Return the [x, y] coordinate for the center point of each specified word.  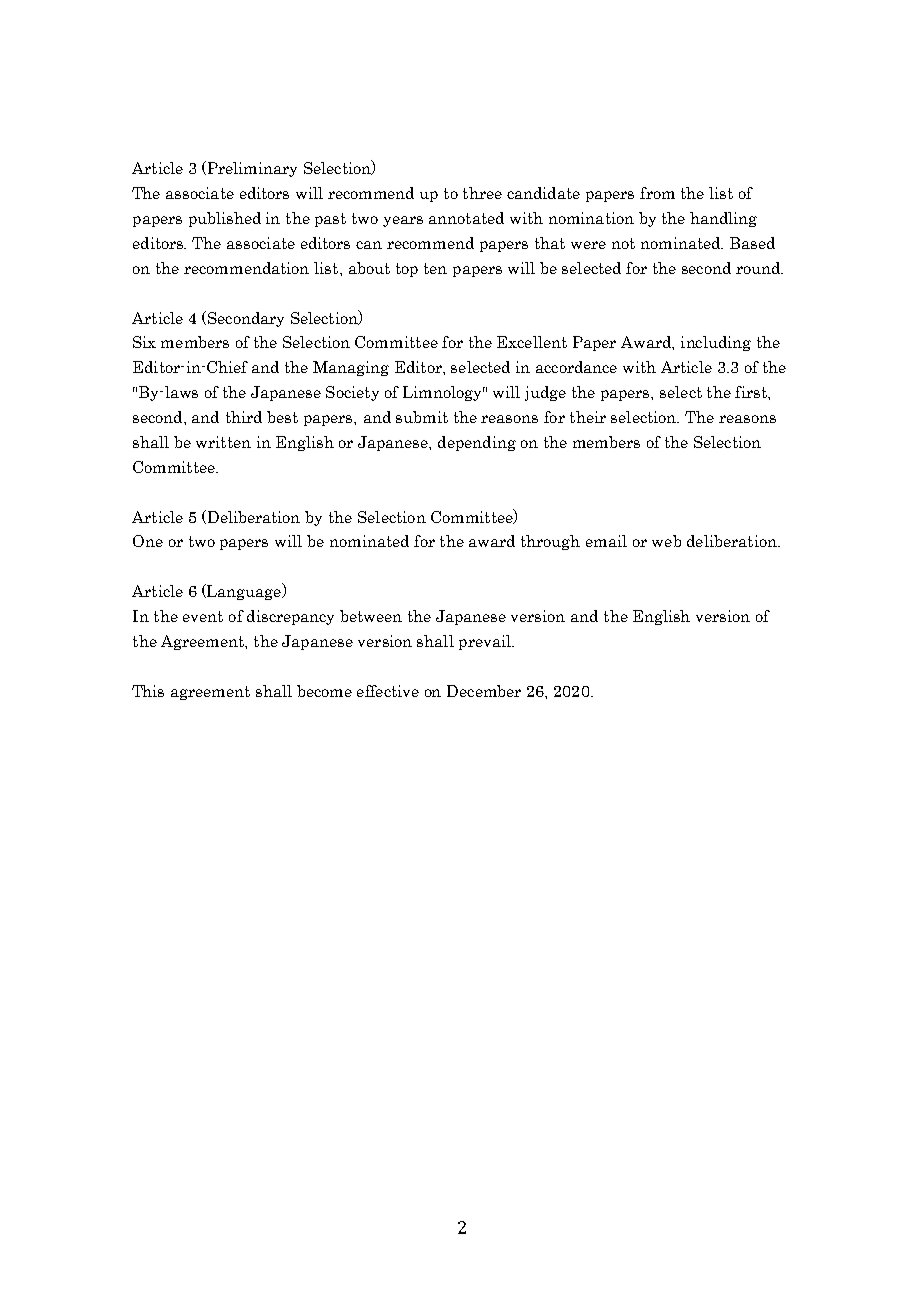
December [484, 691]
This [148, 691]
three [482, 193]
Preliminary [251, 169]
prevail [486, 642]
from [657, 193]
